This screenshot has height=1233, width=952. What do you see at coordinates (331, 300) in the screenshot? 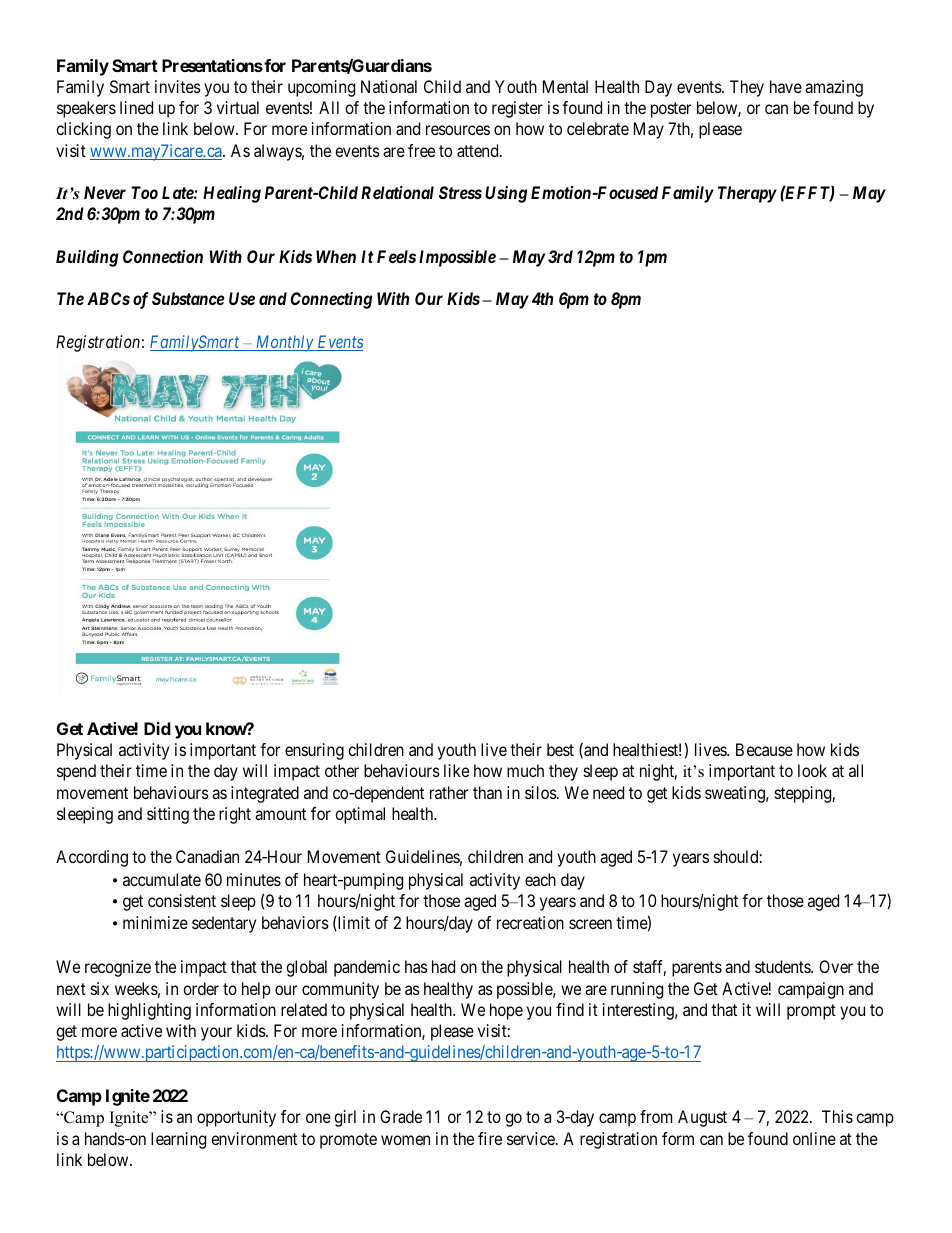
I see `Connecting` at bounding box center [331, 300].
